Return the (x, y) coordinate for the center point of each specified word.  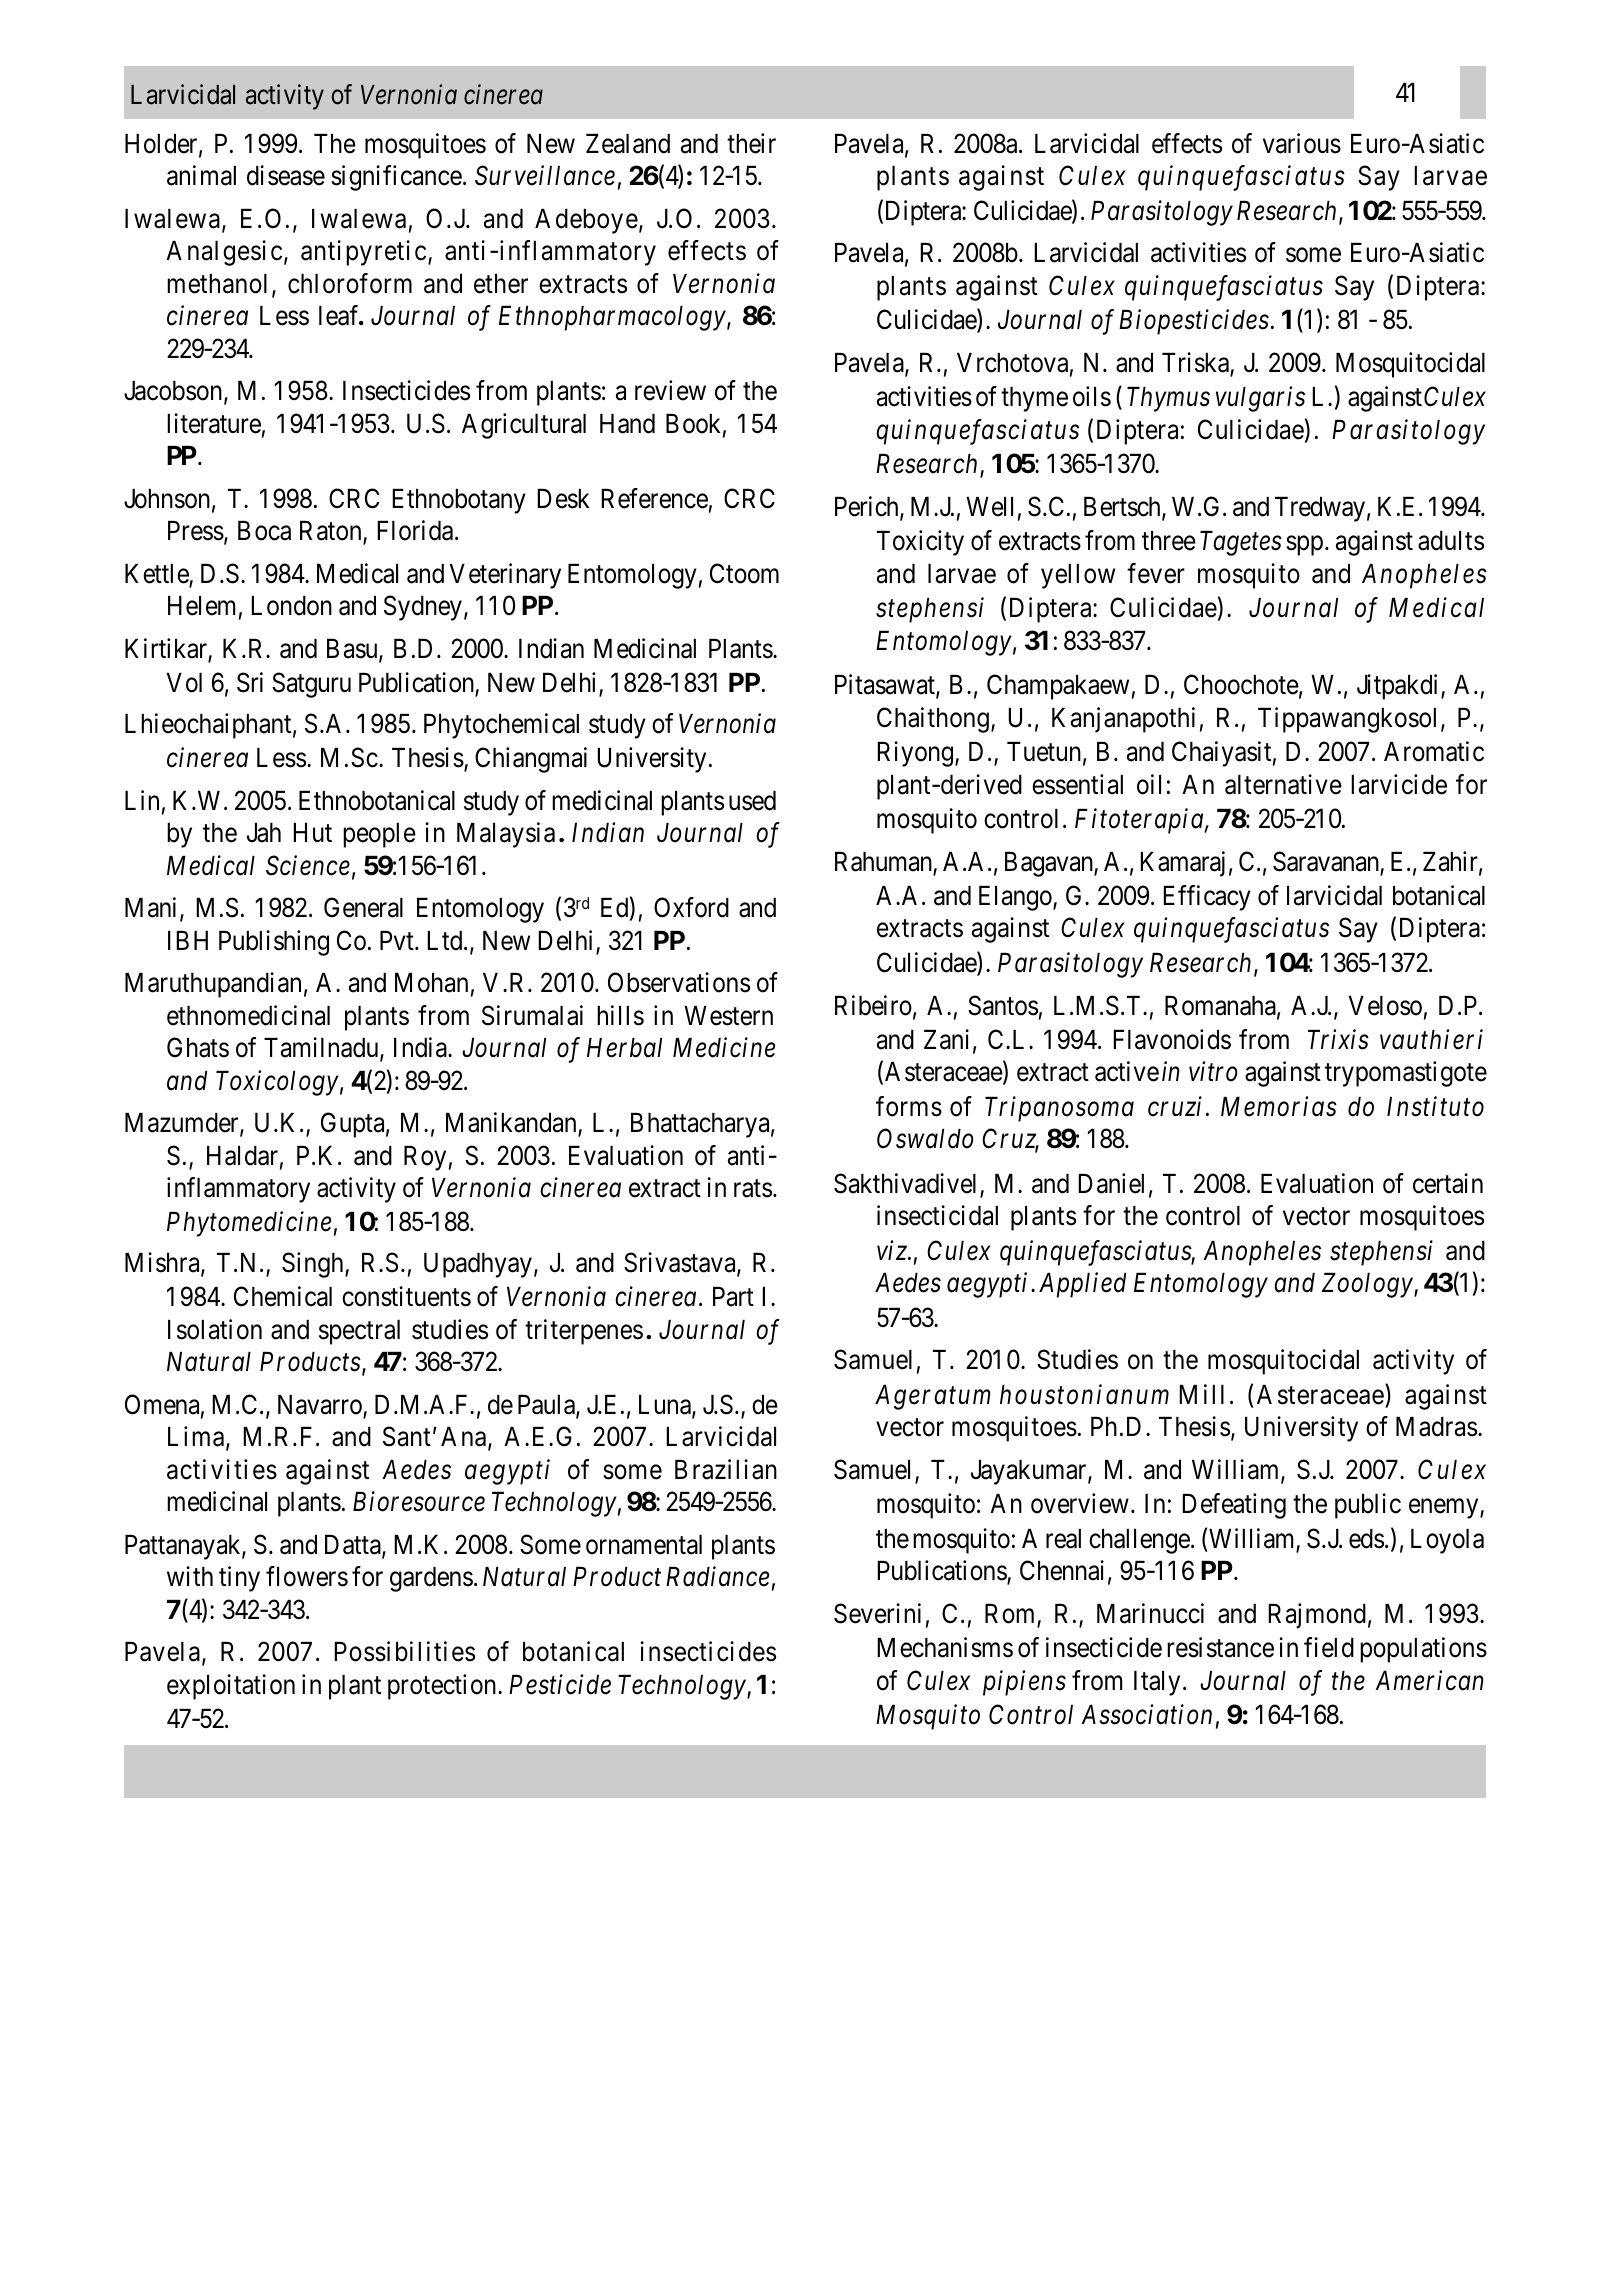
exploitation (231, 1687)
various (1302, 143)
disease (286, 175)
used (752, 801)
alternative (1283, 784)
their (751, 143)
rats (753, 1189)
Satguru (311, 685)
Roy (425, 1158)
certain (1448, 1183)
